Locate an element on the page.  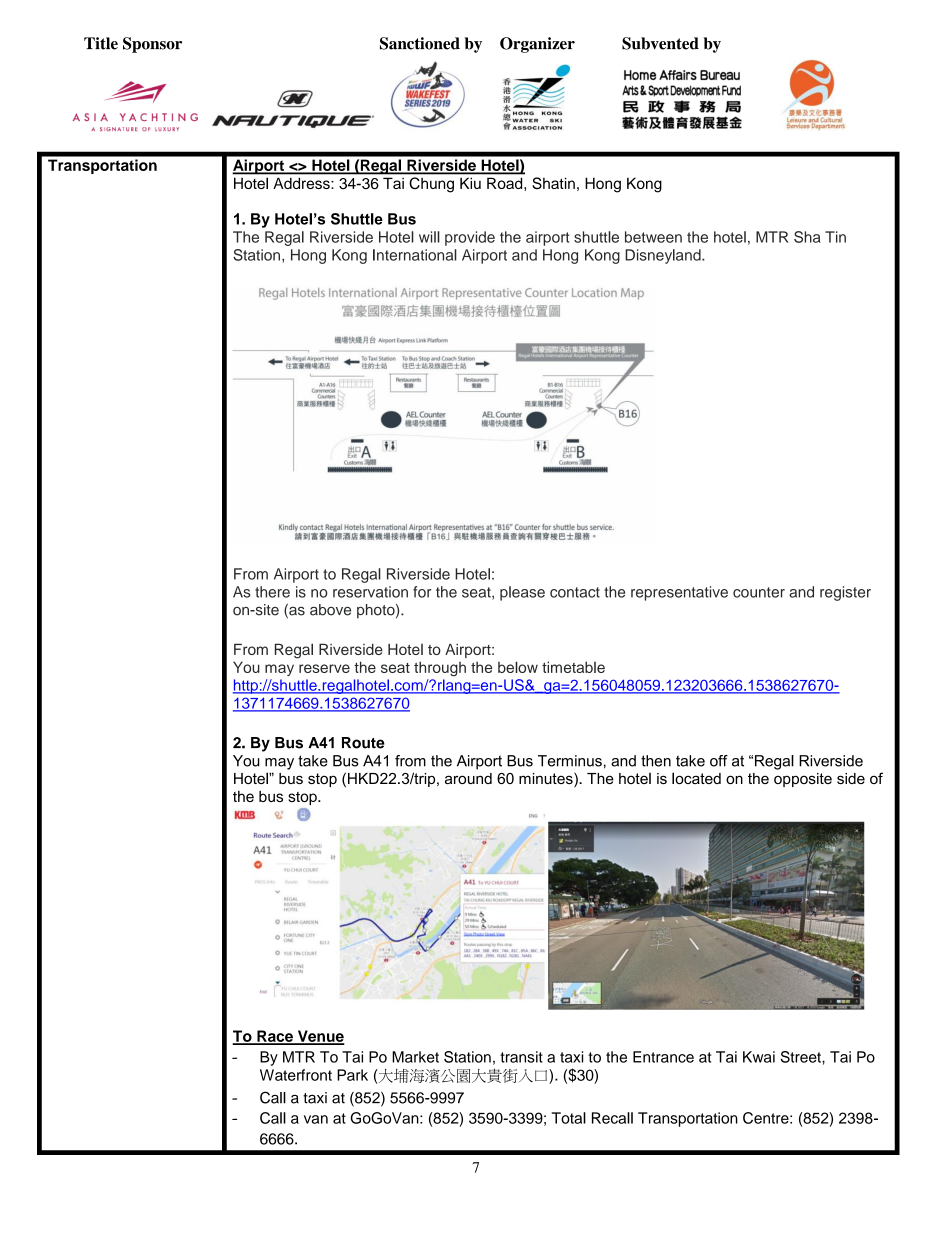
Sanctioned is located at coordinates (420, 43).
